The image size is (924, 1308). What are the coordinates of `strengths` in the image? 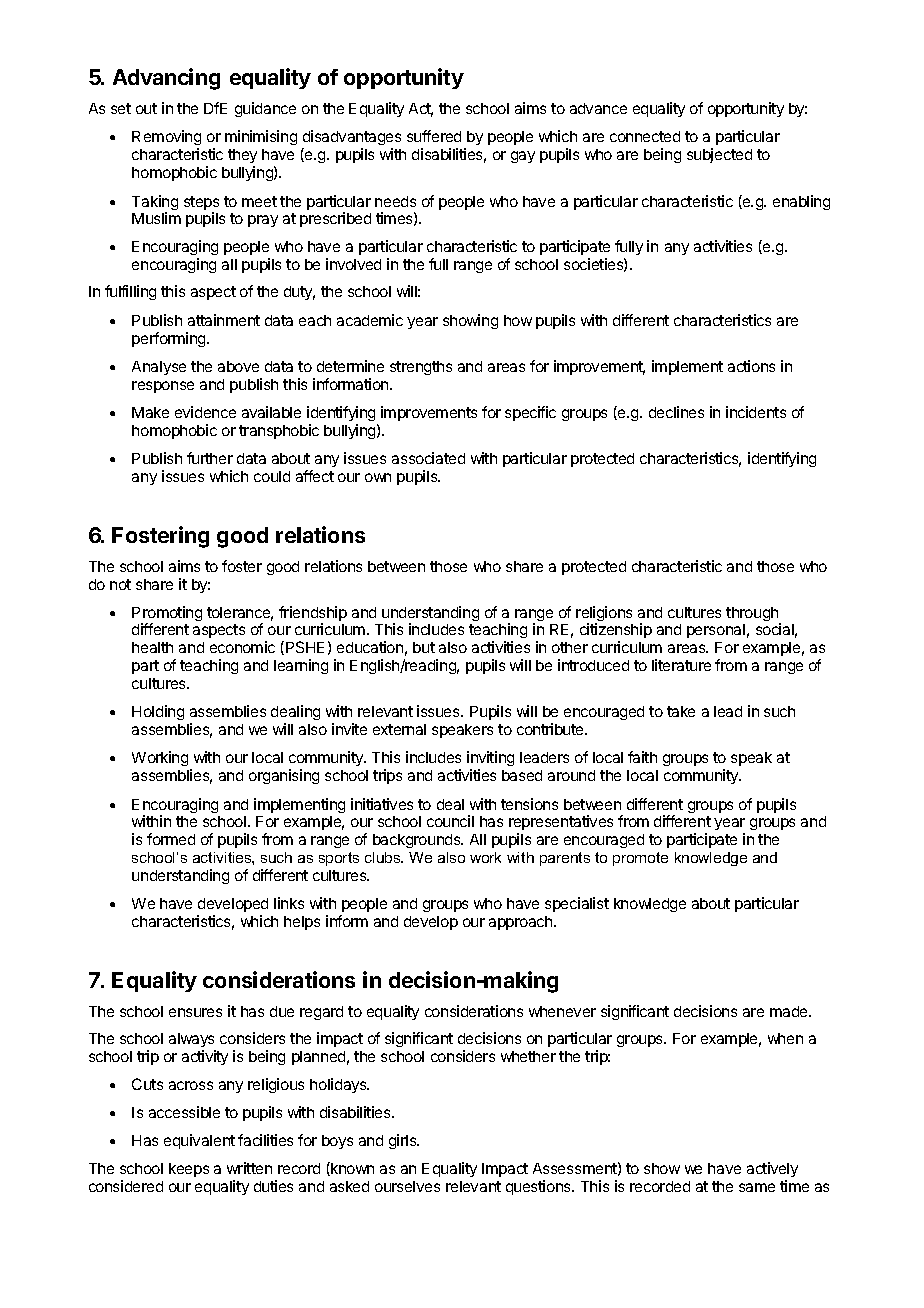 It's located at (421, 368).
